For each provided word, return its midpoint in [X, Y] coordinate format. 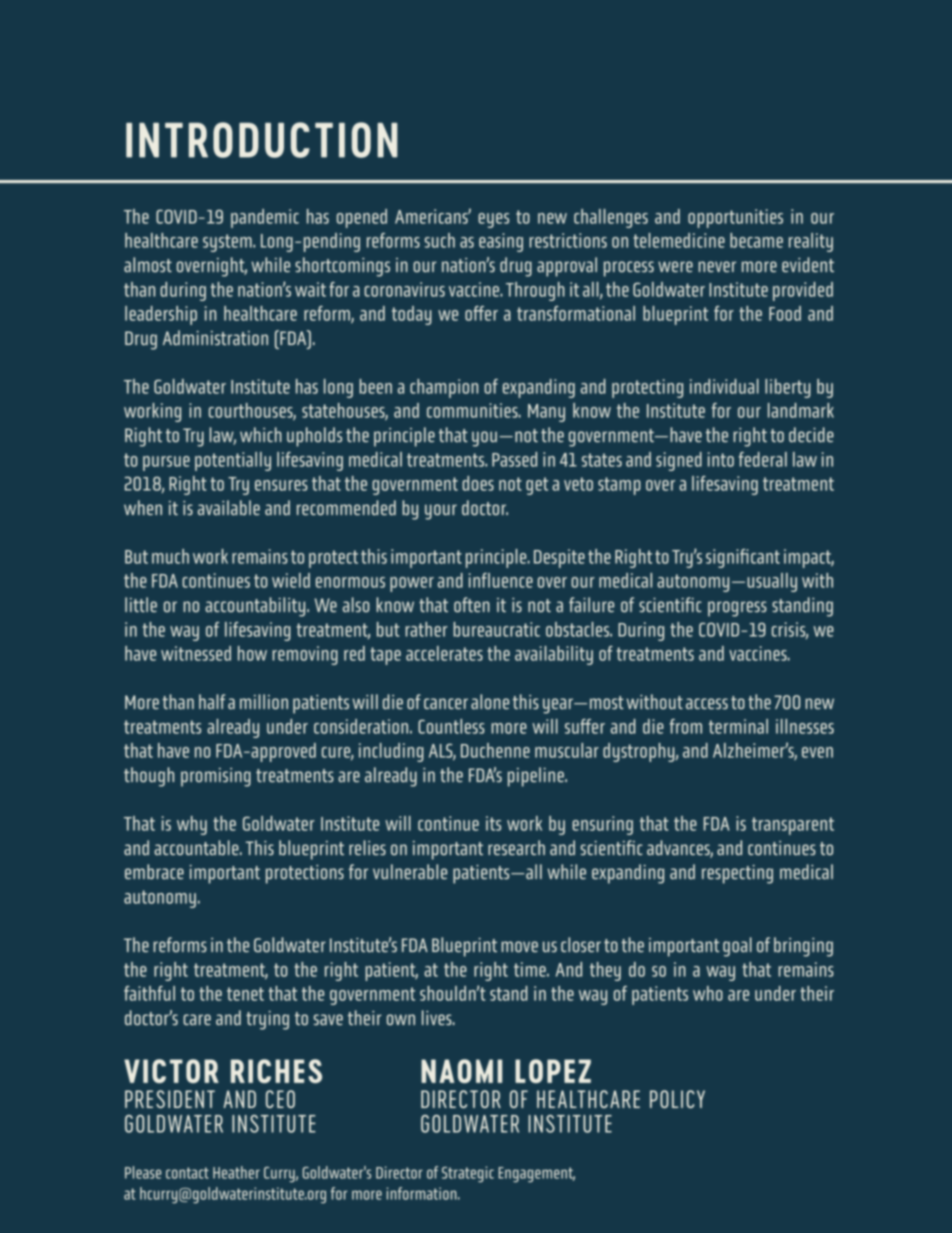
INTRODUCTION [262, 140]
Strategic [468, 1174]
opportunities [735, 218]
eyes [493, 220]
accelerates [444, 653]
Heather [236, 1172]
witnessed [196, 653]
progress [737, 609]
